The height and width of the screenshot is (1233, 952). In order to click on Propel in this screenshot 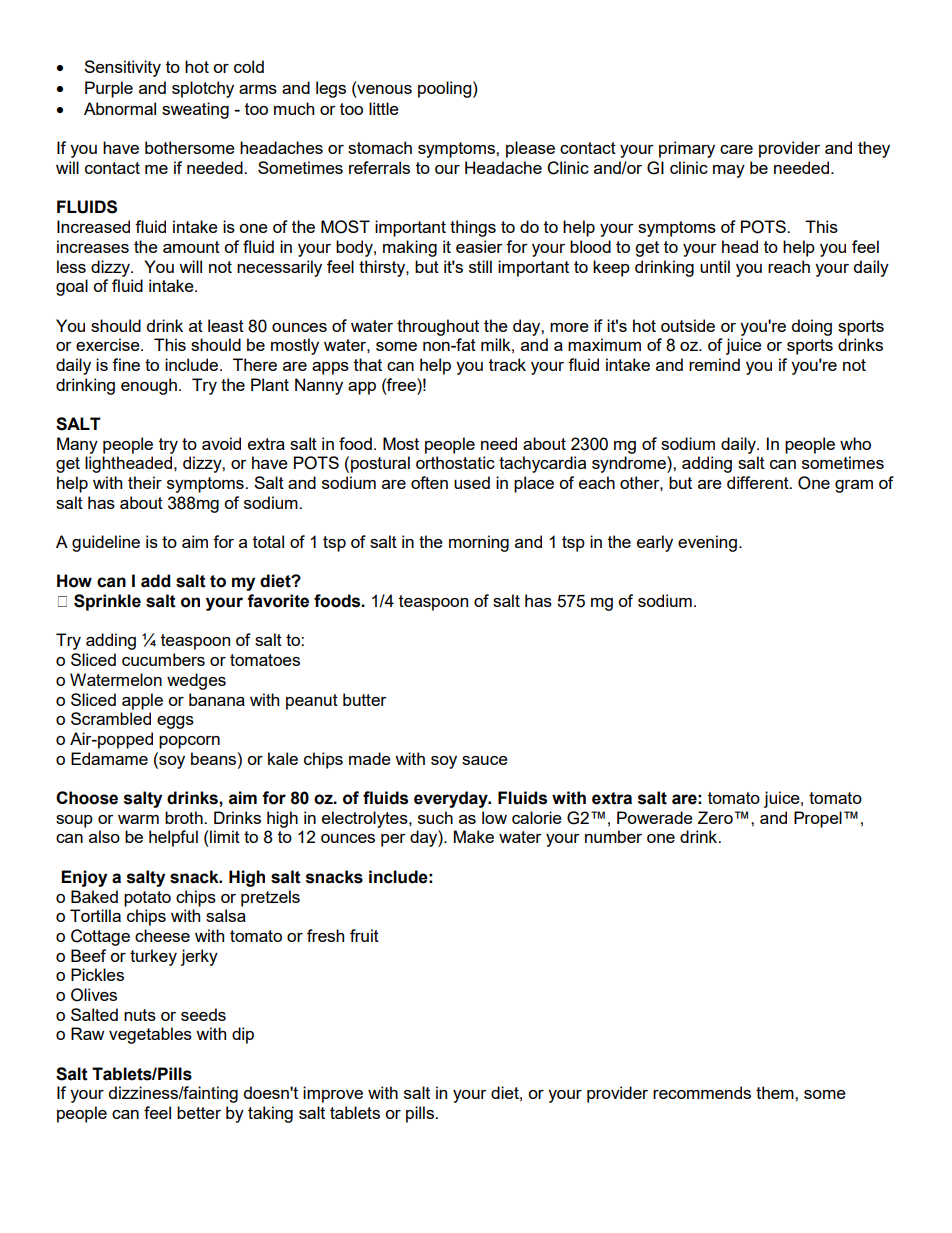, I will do `click(818, 819)`.
